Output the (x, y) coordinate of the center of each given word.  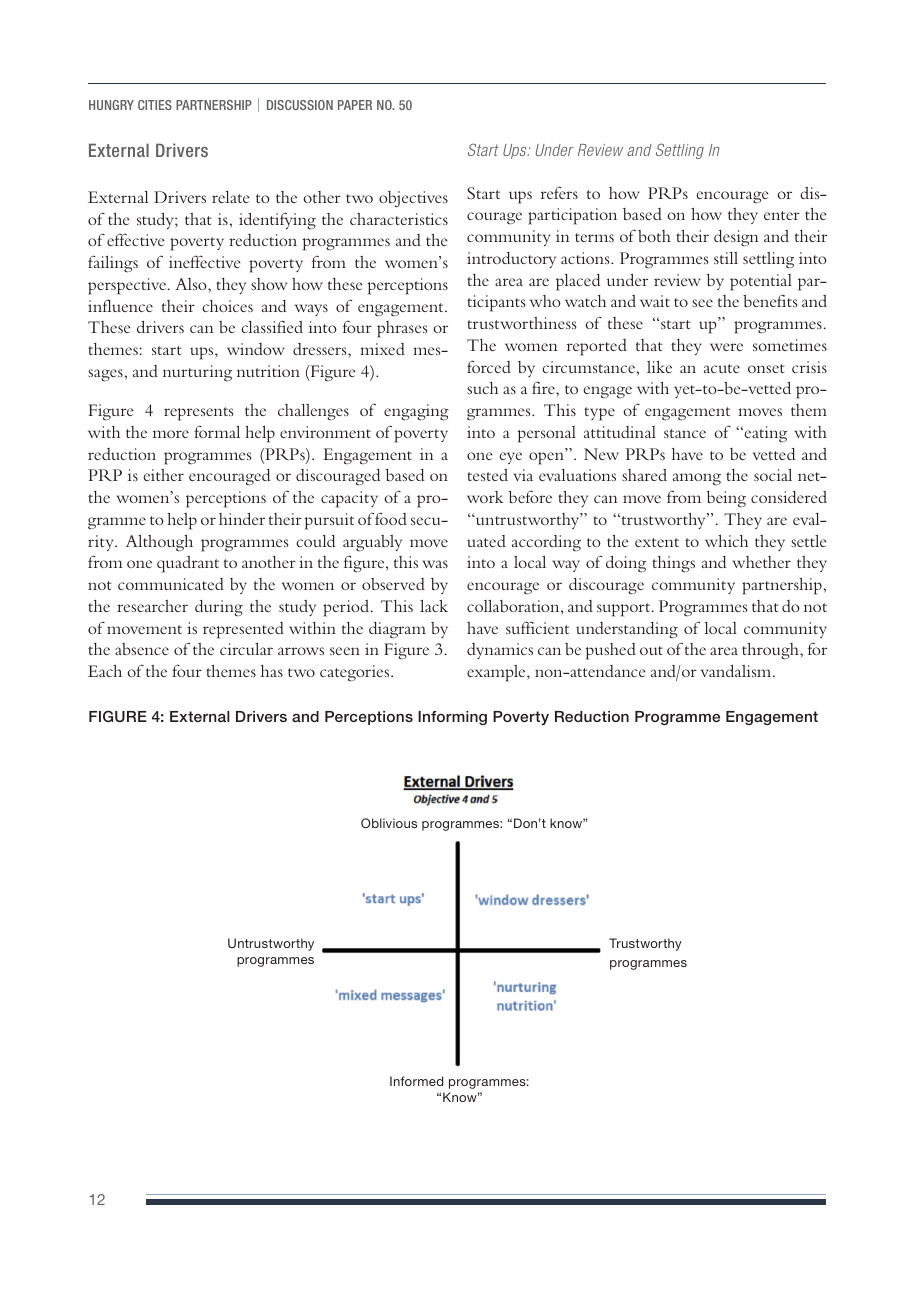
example (497, 673)
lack (434, 605)
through (771, 651)
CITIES (155, 105)
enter (782, 215)
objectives (413, 199)
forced (489, 366)
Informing (452, 718)
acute (722, 368)
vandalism (737, 671)
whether (761, 562)
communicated (171, 584)
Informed (416, 1081)
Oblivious (389, 823)
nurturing (197, 373)
